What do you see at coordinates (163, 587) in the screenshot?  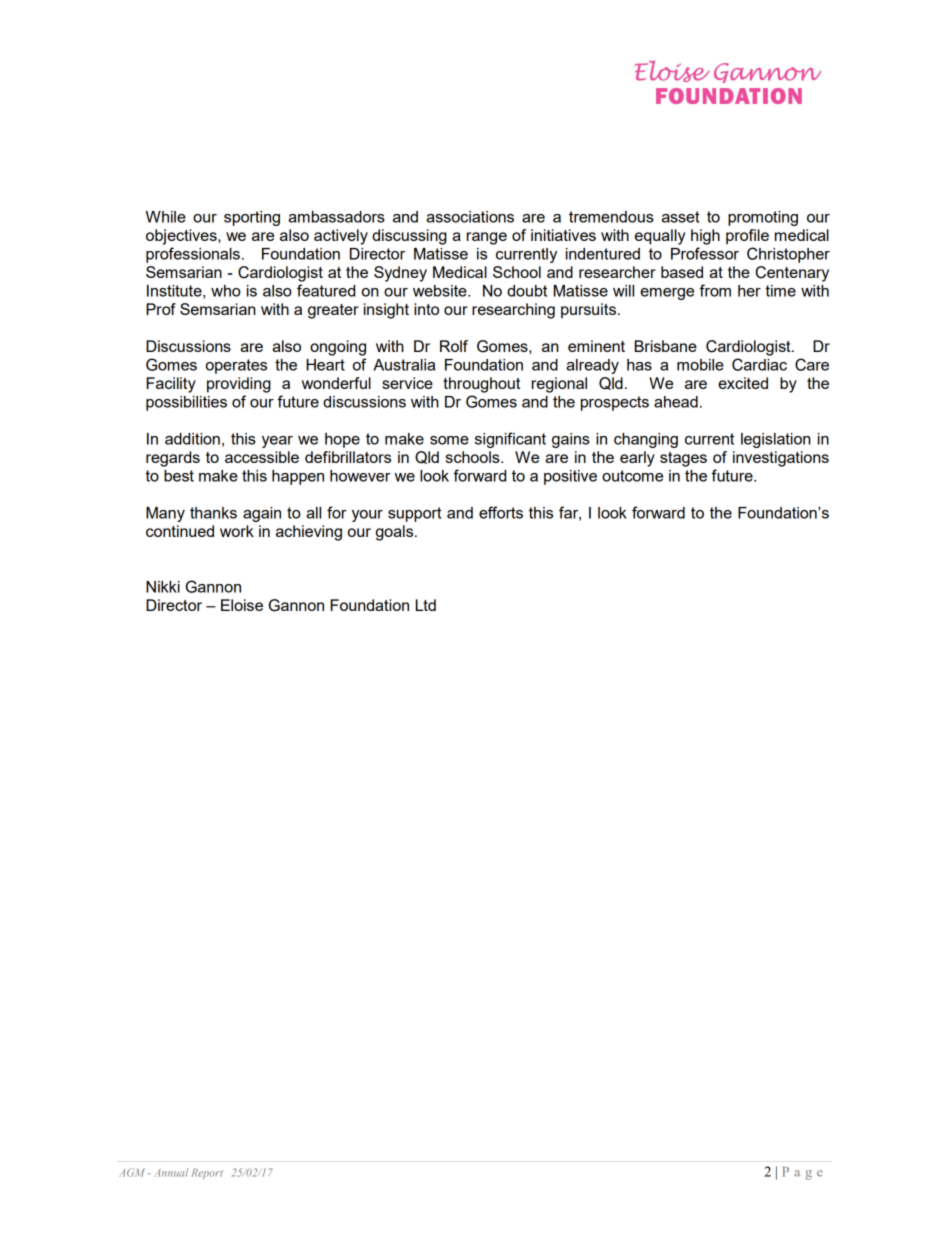 I see `Nikki` at bounding box center [163, 587].
